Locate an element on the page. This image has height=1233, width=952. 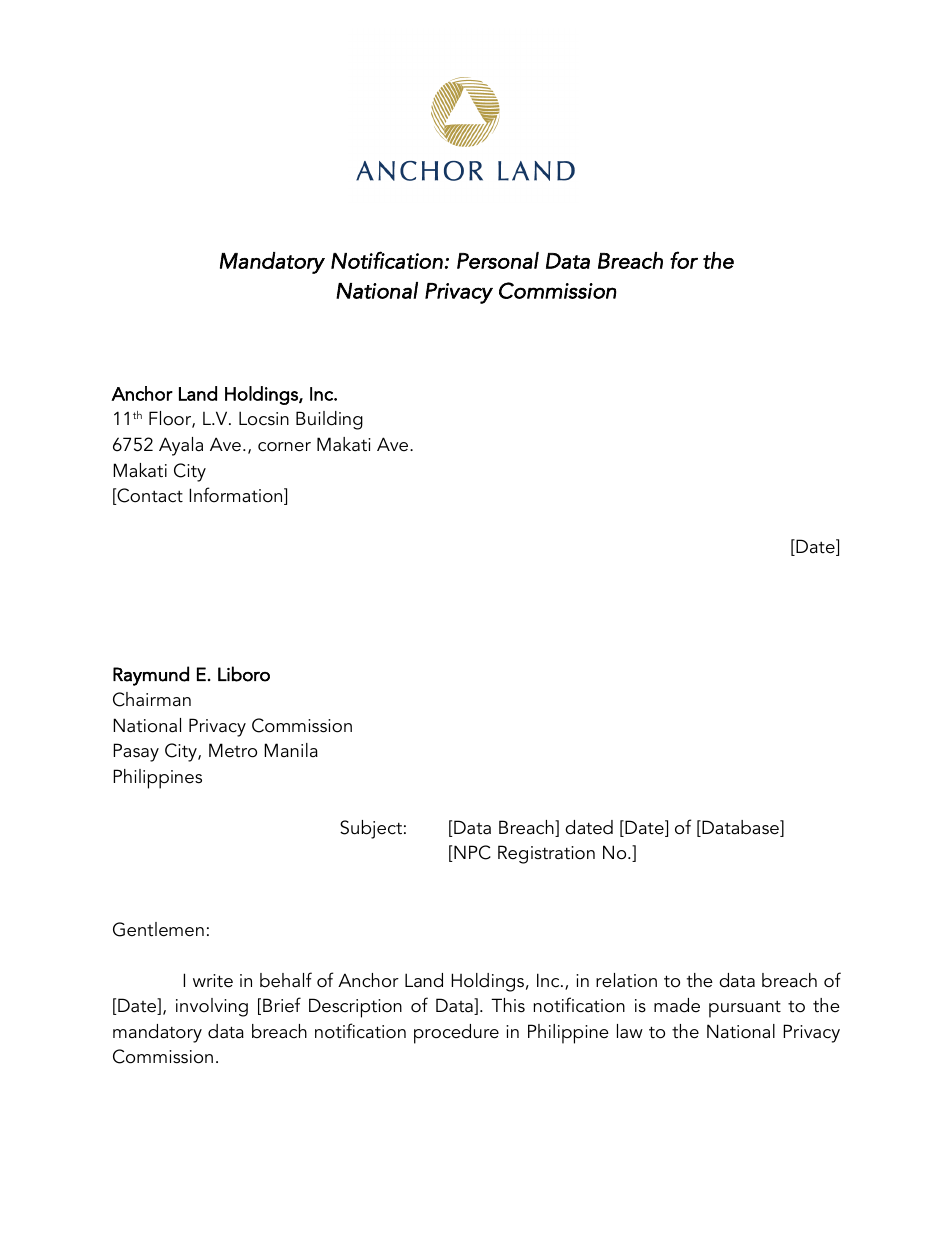
Chairman is located at coordinates (152, 699).
